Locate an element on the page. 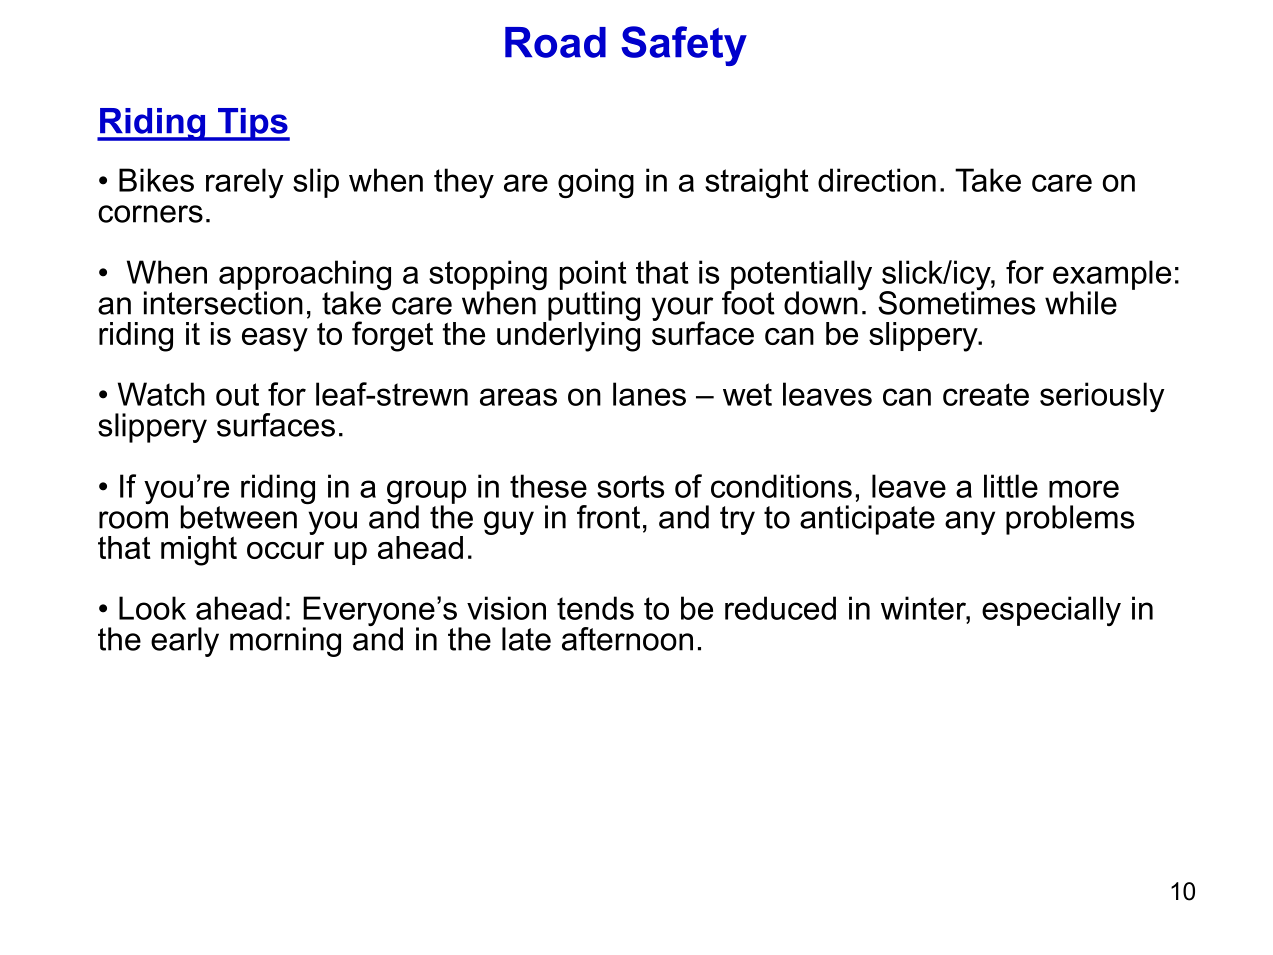  create is located at coordinates (986, 394).
